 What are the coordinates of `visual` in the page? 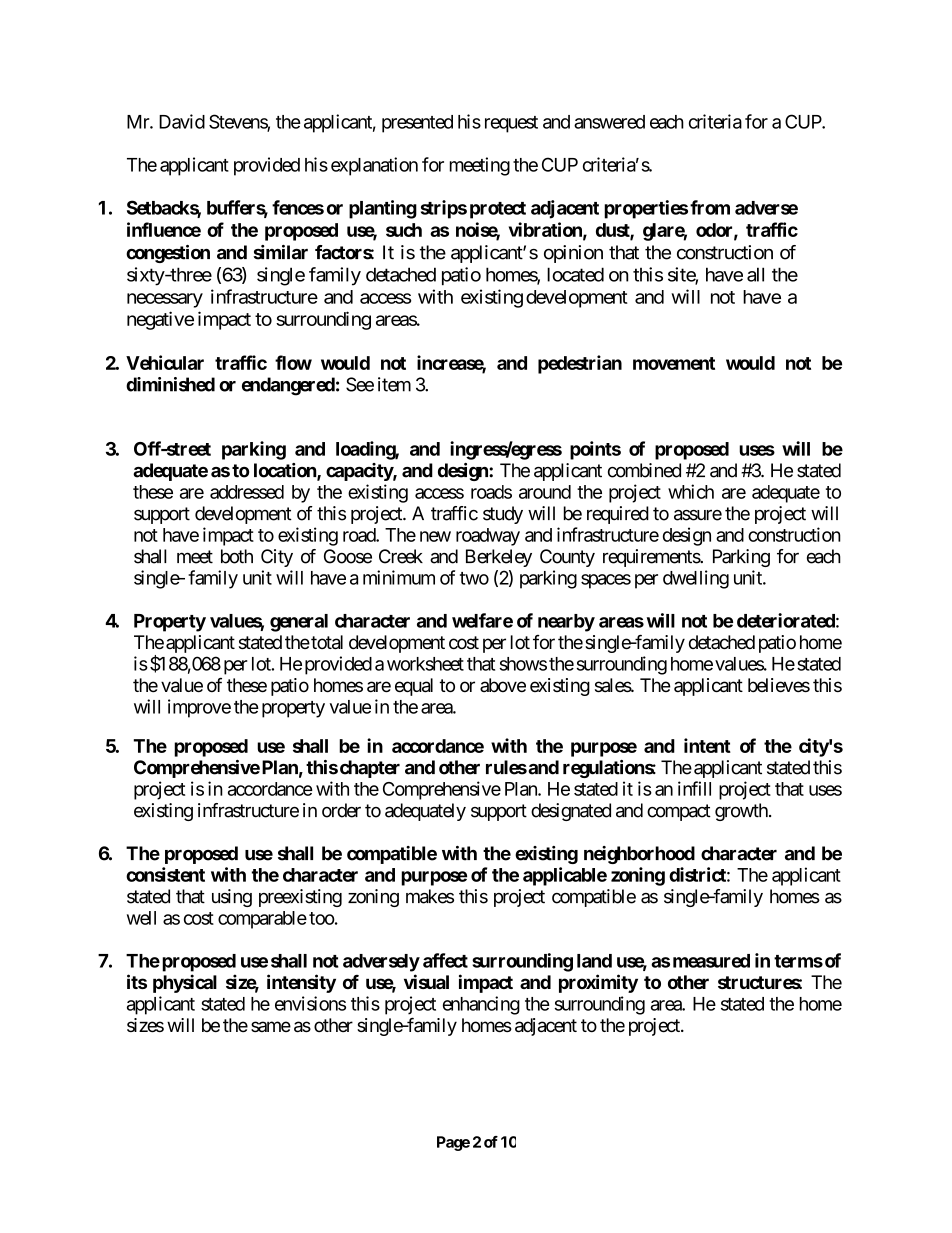 It's located at (426, 981).
